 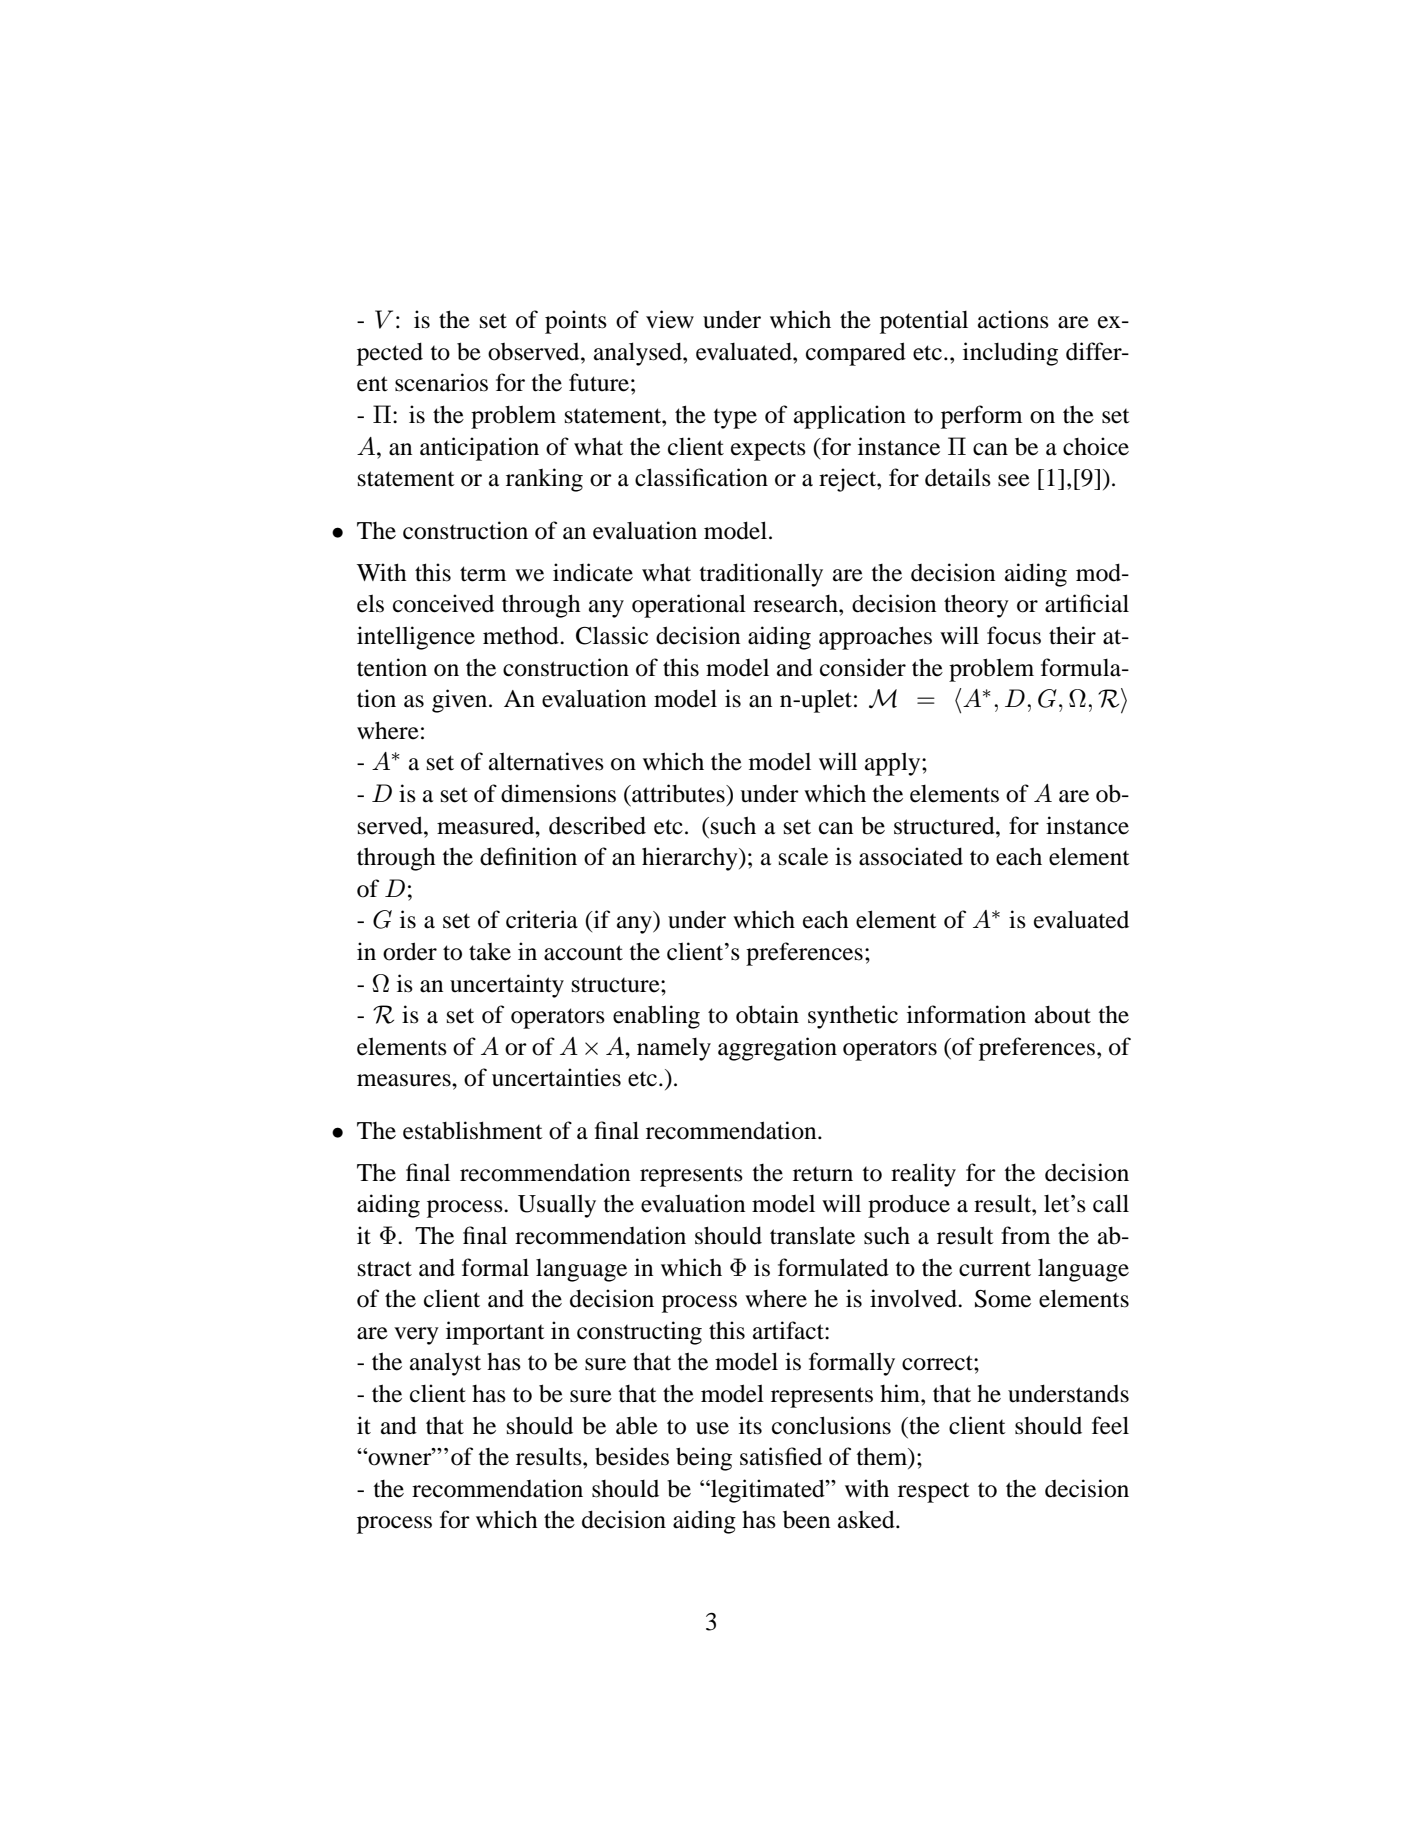 What do you see at coordinates (812, 1235) in the screenshot?
I see `translate` at bounding box center [812, 1235].
